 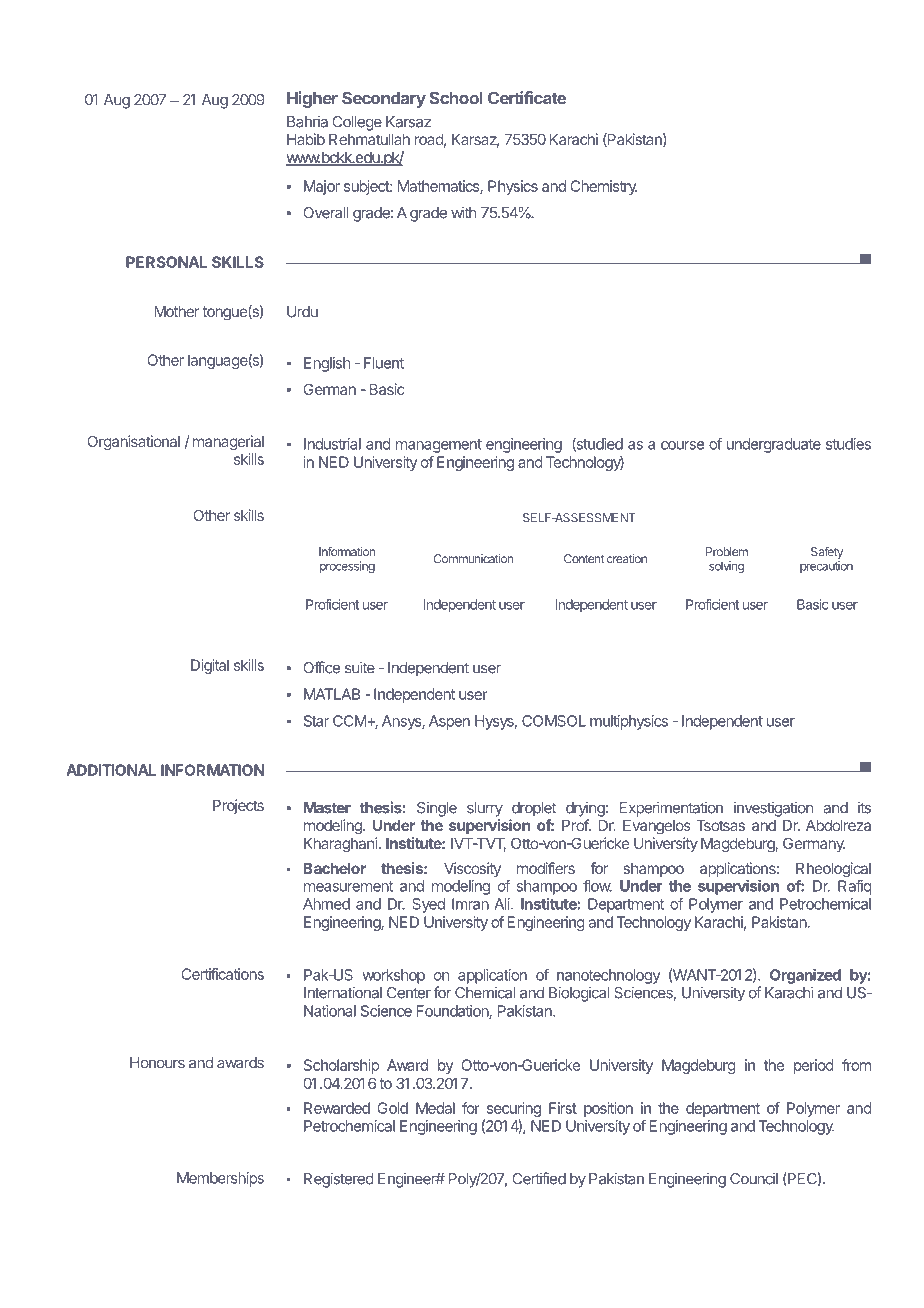 I want to click on Aspen, so click(x=449, y=722).
